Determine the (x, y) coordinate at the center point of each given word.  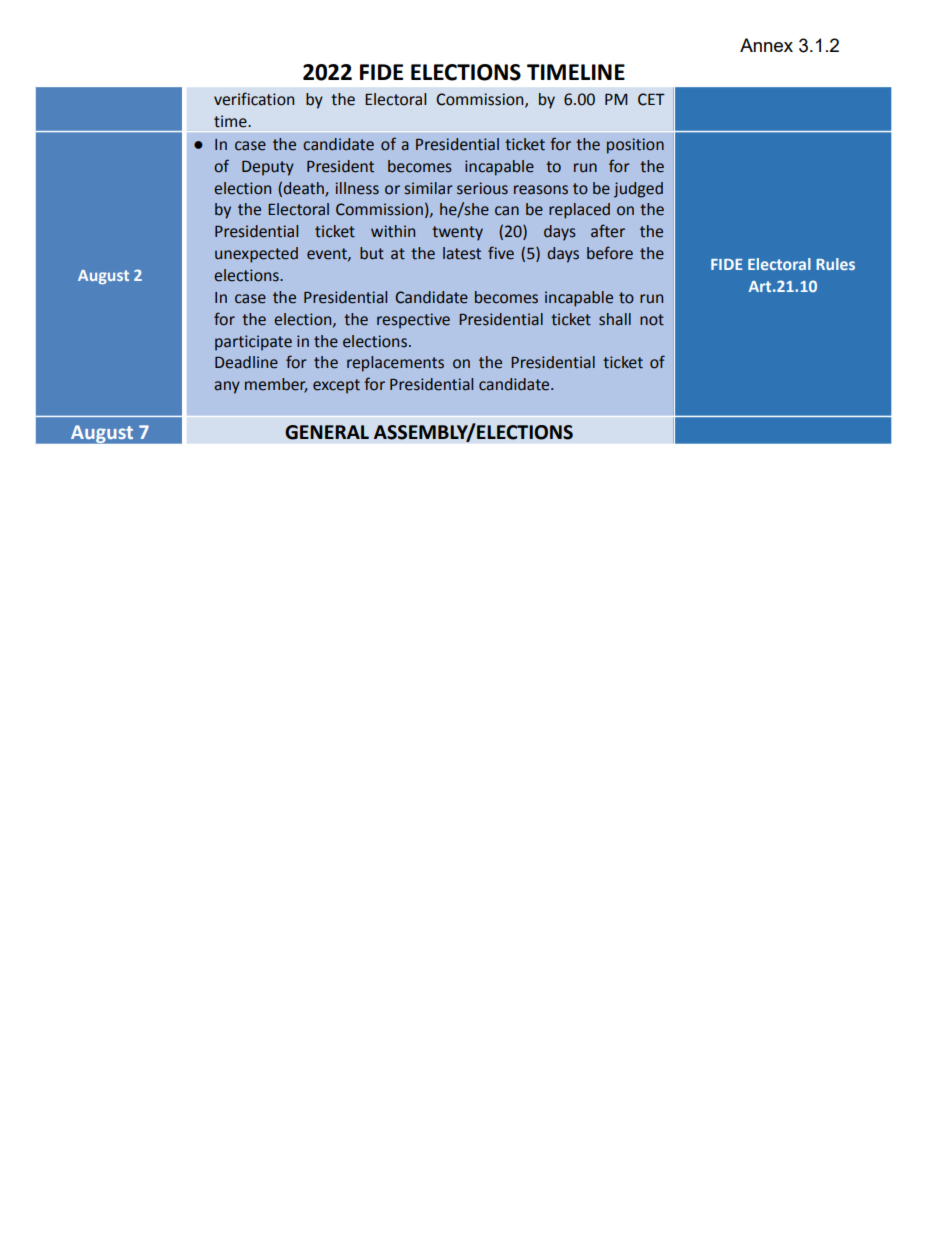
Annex (766, 45)
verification (254, 99)
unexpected (256, 255)
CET (651, 99)
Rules (835, 264)
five (501, 253)
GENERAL (327, 432)
